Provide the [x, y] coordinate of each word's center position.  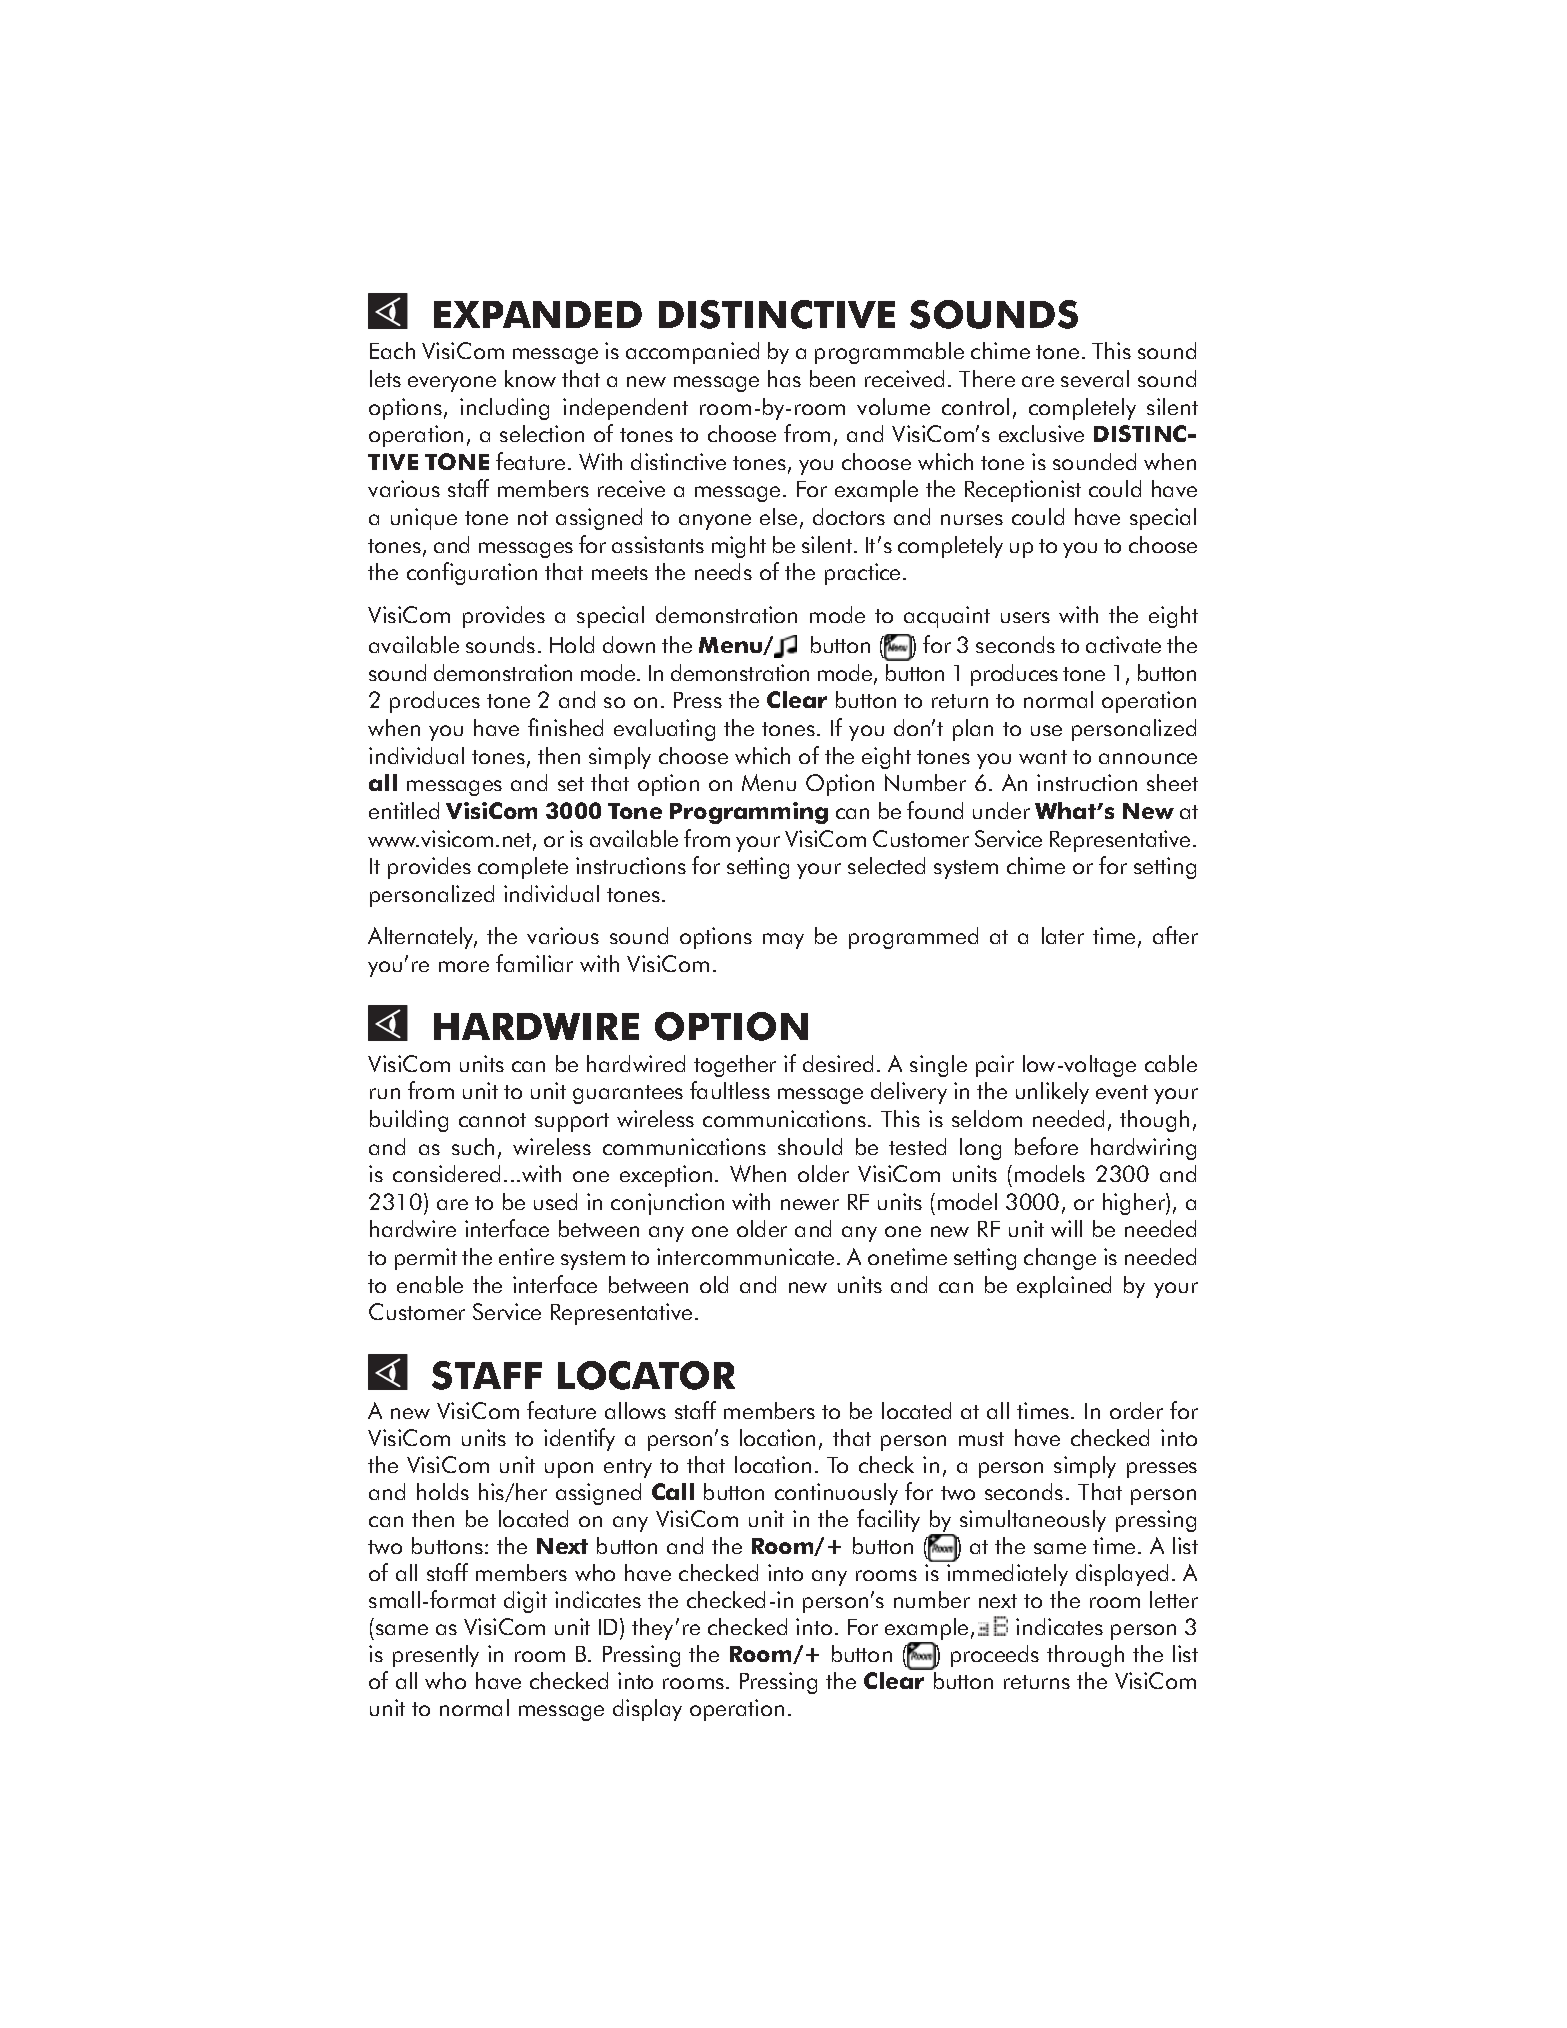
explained [1064, 1287]
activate [1123, 644]
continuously [836, 1494]
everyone [452, 384]
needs [723, 571]
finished [565, 727]
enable [430, 1284]
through [1085, 1656]
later [1063, 935]
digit [525, 1602]
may [783, 941]
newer [810, 1204]
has [784, 378]
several [1095, 378]
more [464, 966]
